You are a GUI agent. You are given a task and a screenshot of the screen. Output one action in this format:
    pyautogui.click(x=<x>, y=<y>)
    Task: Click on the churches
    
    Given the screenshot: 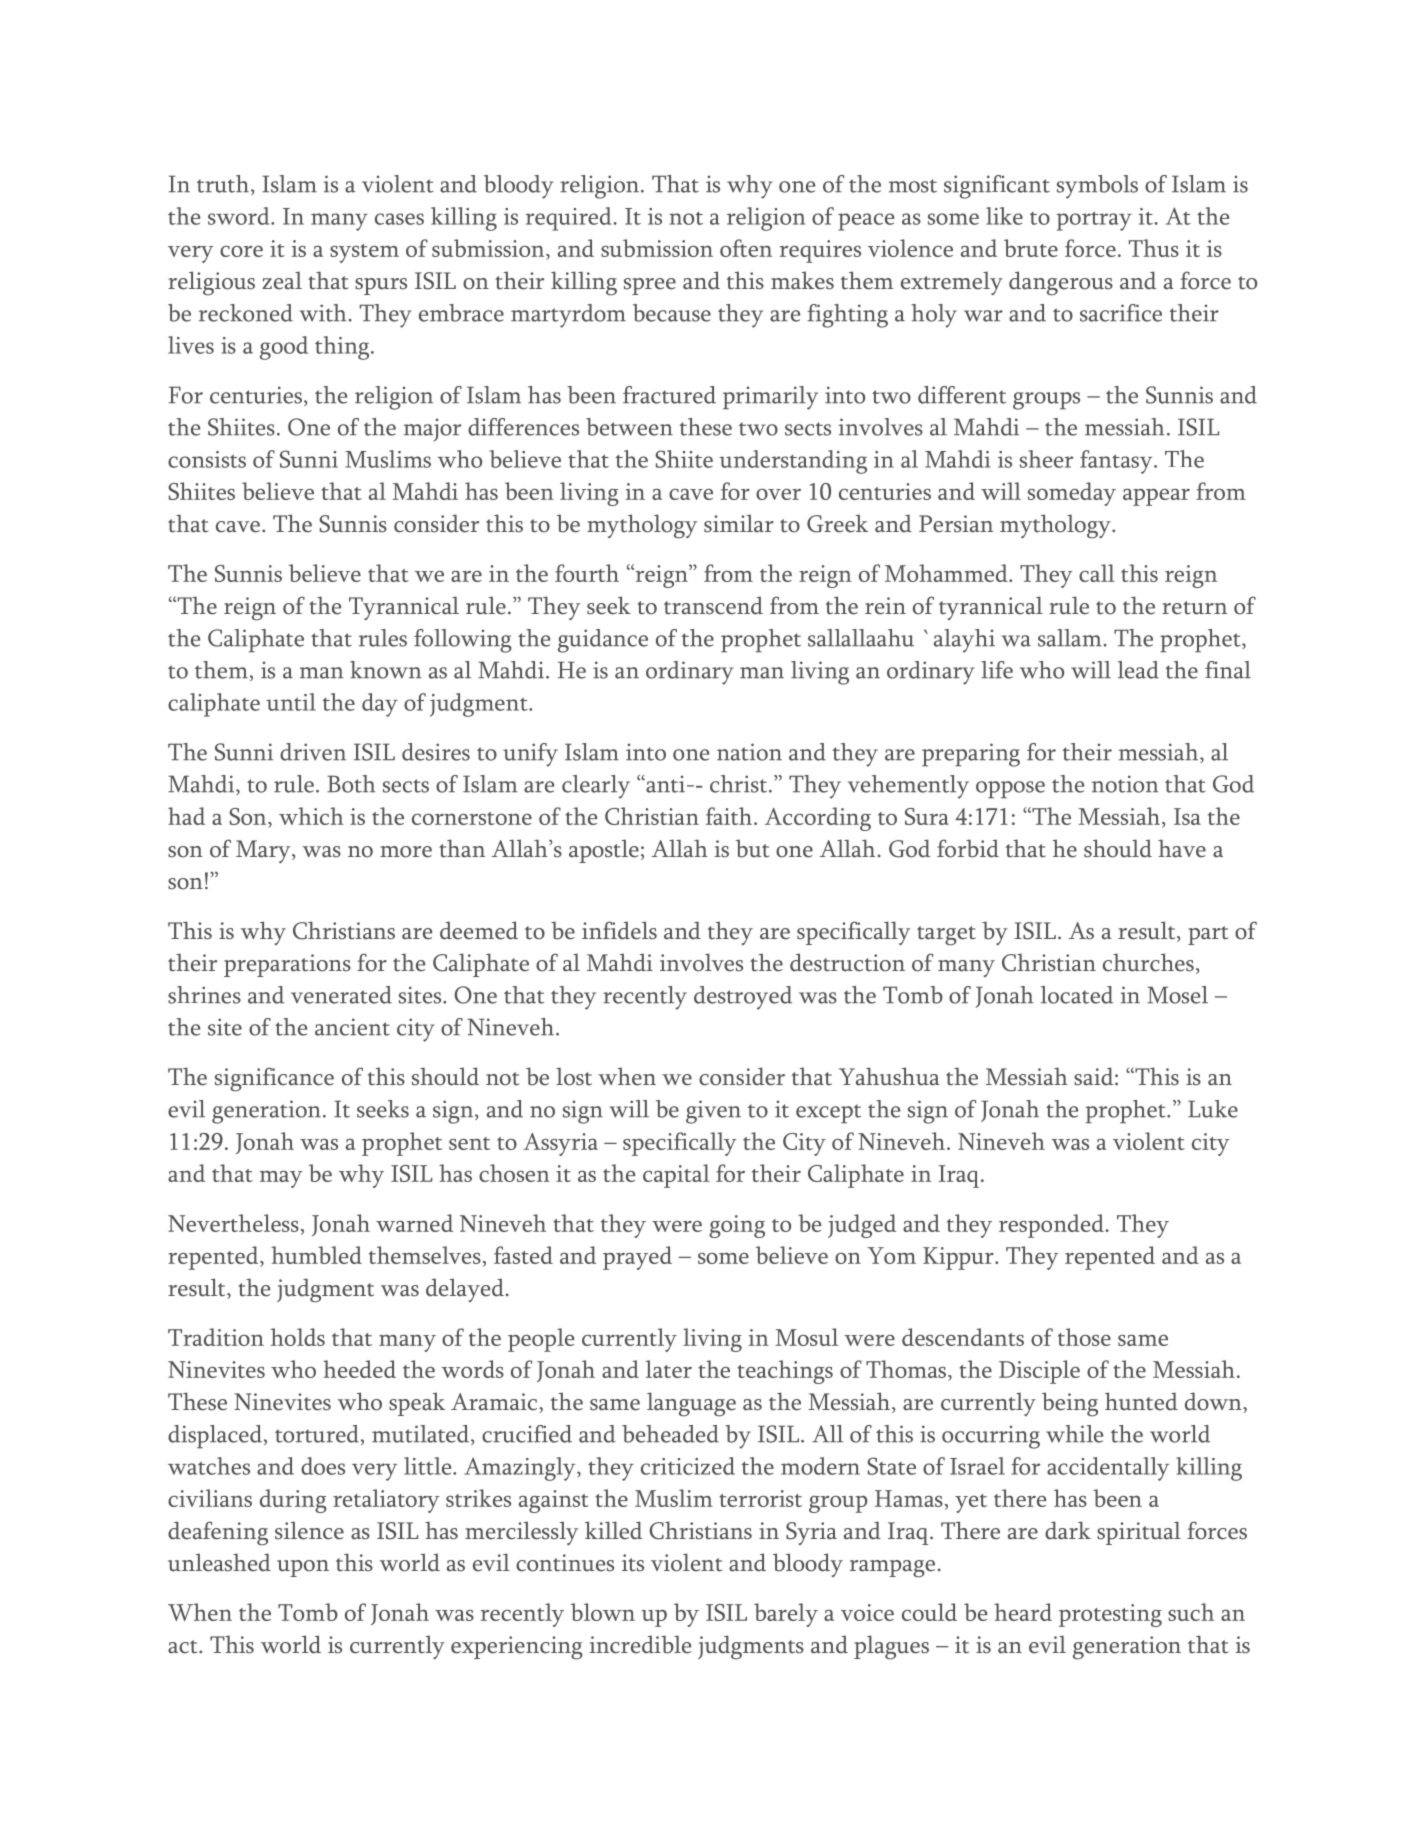 What is the action you would take?
    pyautogui.click(x=1148, y=962)
